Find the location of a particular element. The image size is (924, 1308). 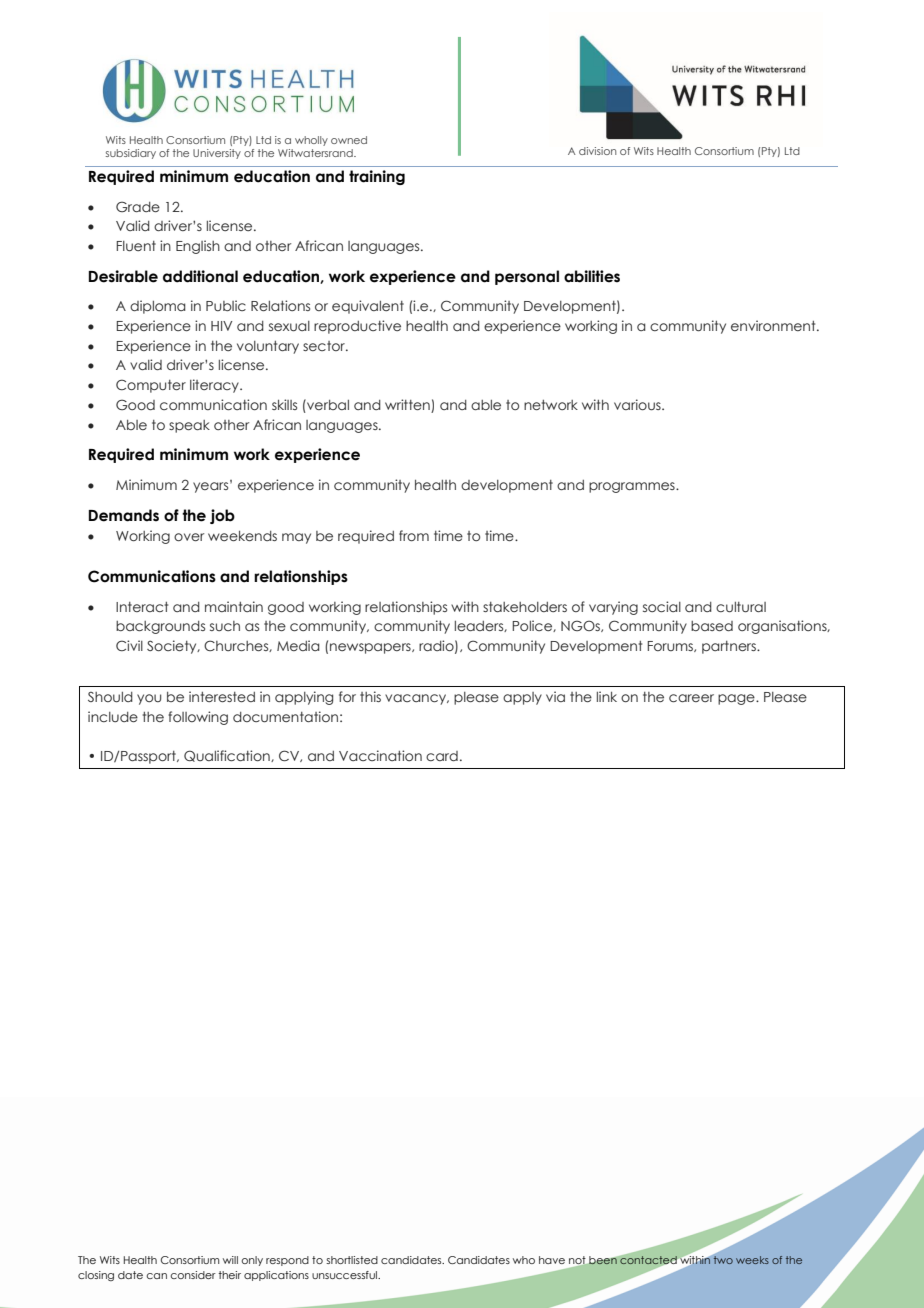

programmes is located at coordinates (633, 487).
